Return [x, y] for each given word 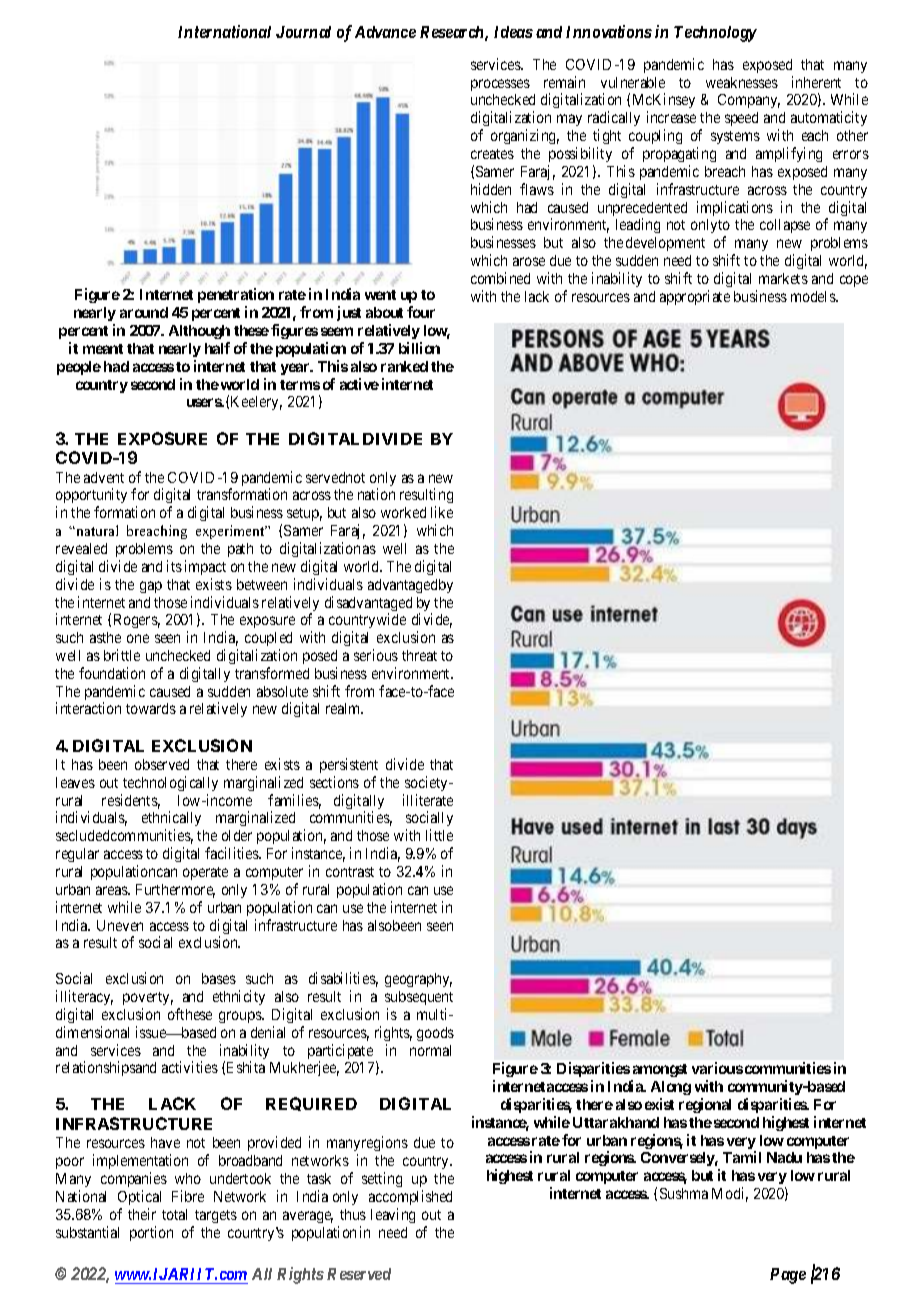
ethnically [171, 820]
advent [104, 477]
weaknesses [742, 82]
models [814, 296]
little [439, 835]
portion [151, 1233]
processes [500, 85]
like [442, 512]
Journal [303, 32]
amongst [660, 1070]
